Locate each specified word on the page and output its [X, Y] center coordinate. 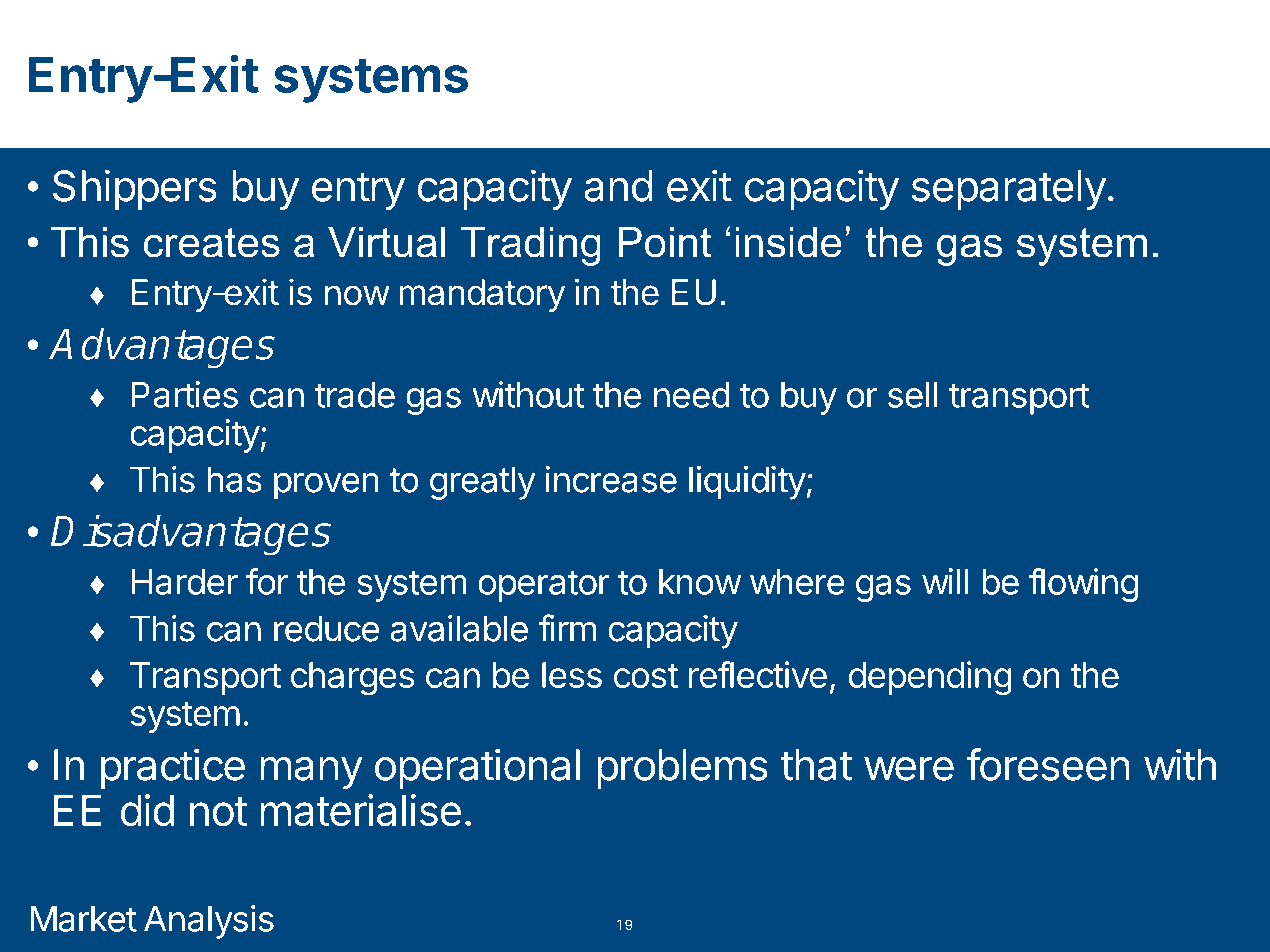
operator [544, 586]
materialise [361, 810]
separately [1009, 190]
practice [173, 768]
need [692, 395]
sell [913, 395]
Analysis [209, 922]
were [909, 769]
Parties [185, 394]
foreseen [1047, 764]
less [572, 675]
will [945, 581]
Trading [530, 246]
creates [212, 242]
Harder [185, 582]
